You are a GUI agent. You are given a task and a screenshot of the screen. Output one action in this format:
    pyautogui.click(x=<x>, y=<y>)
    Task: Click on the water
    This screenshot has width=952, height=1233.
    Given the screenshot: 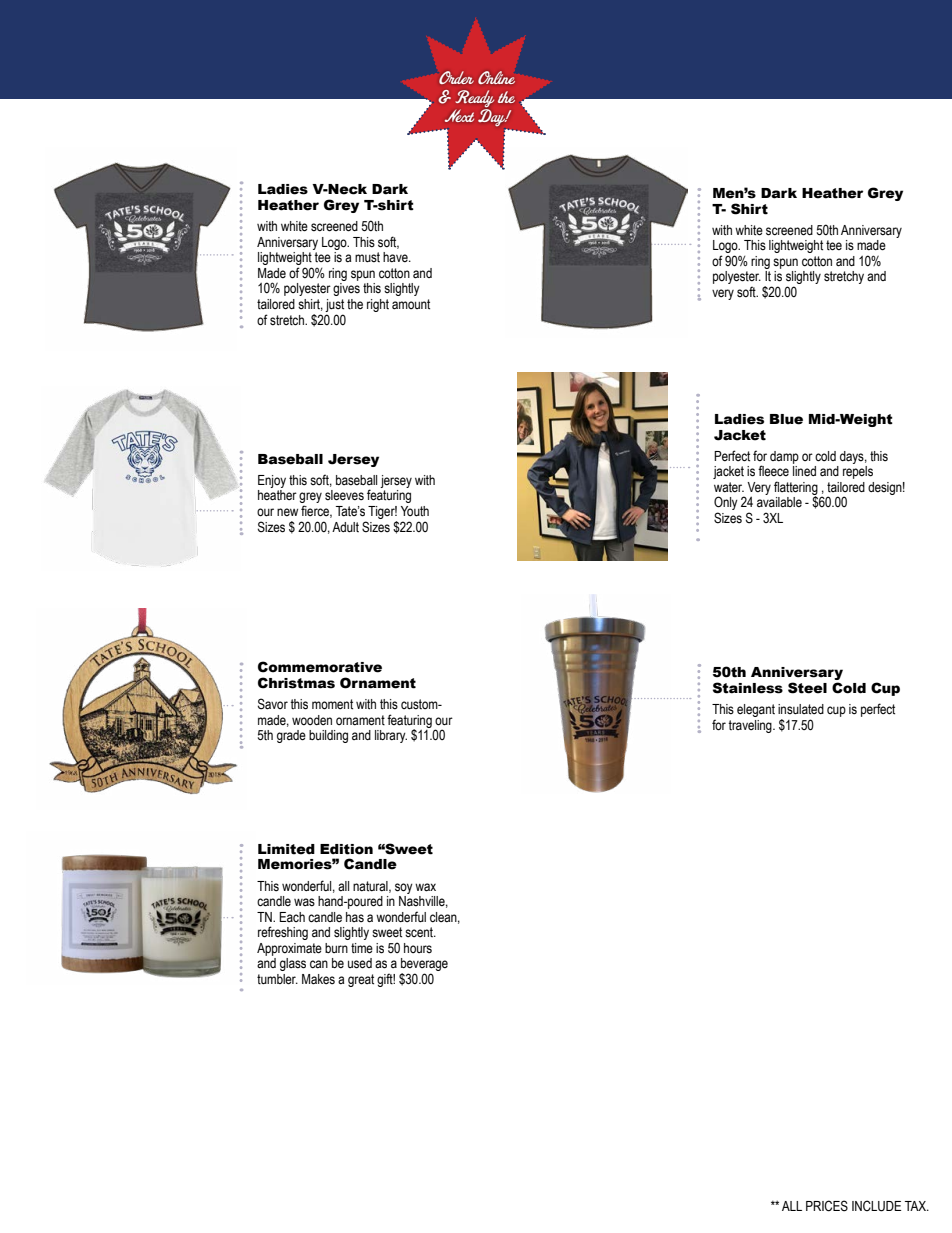 What is the action you would take?
    pyautogui.click(x=729, y=487)
